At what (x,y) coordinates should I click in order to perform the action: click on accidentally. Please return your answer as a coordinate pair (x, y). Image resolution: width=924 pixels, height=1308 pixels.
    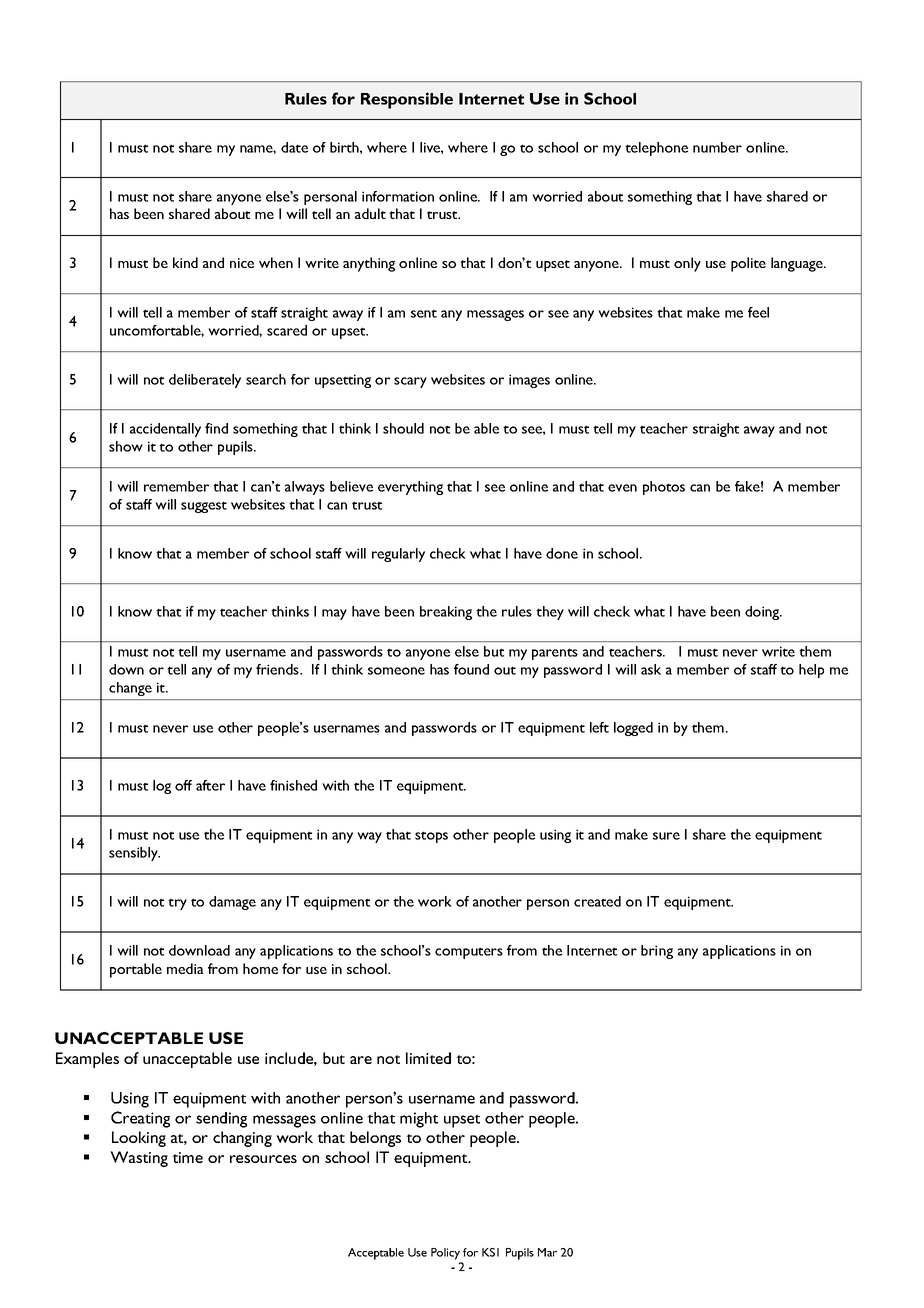
    Looking at the image, I should click on (165, 430).
